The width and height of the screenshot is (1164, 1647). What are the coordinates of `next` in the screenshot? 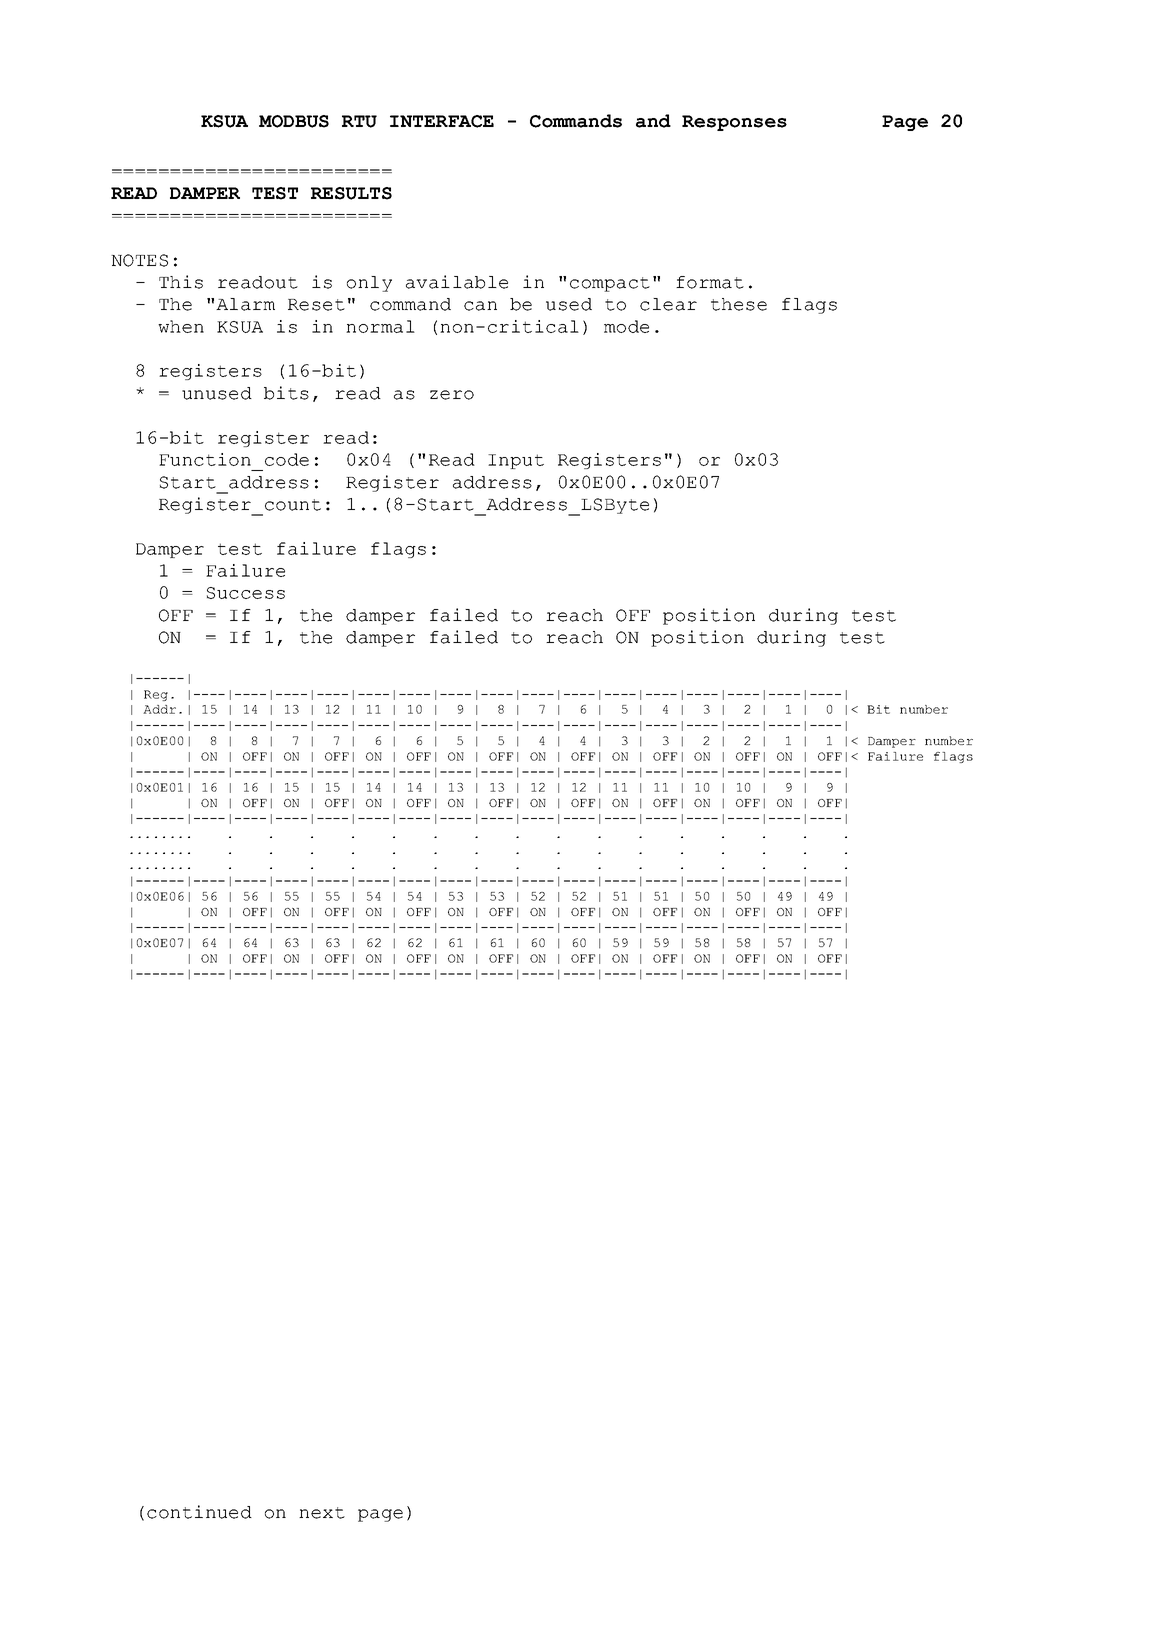 It's located at (322, 1513).
